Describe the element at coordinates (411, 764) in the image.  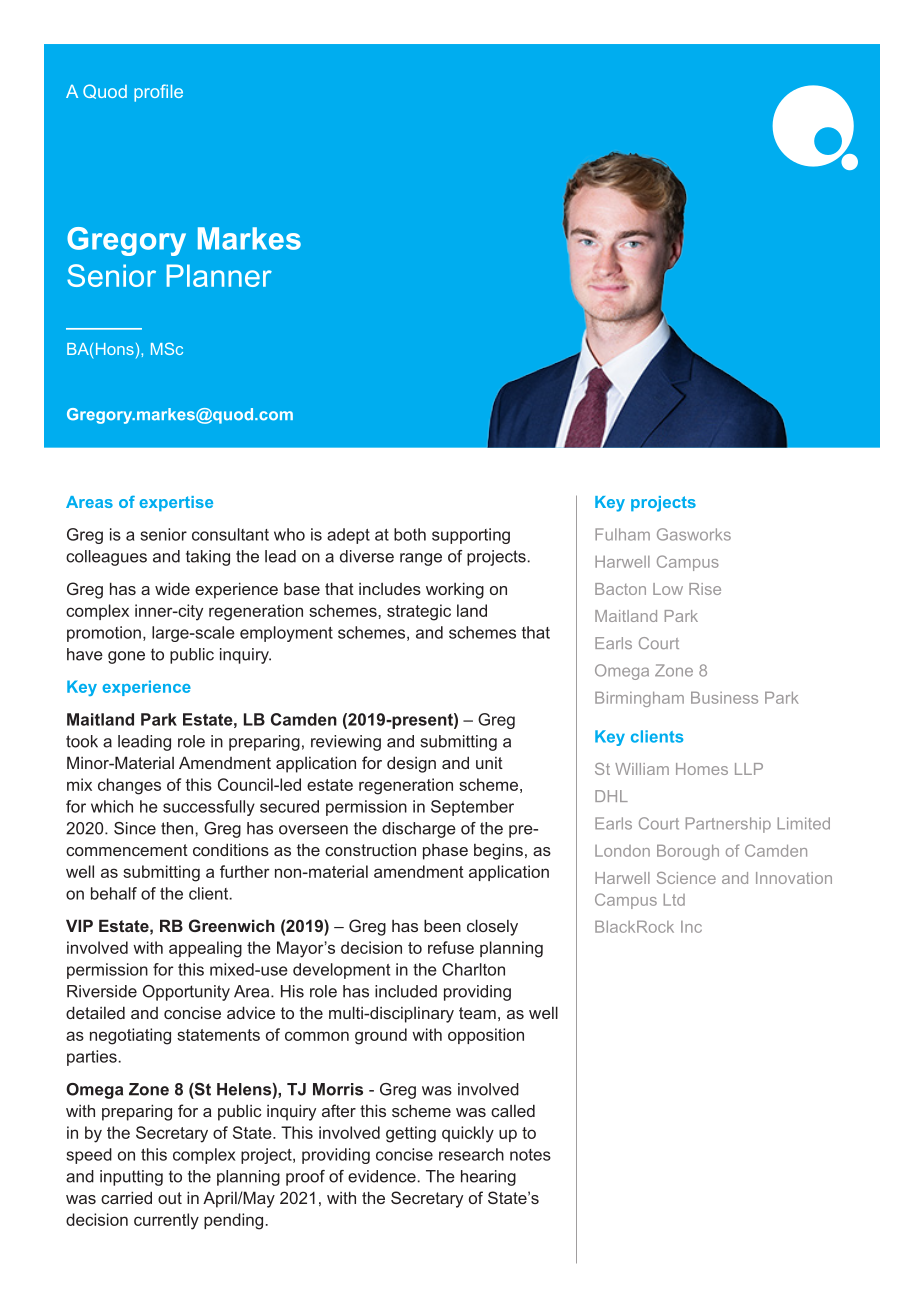
I see `design` at that location.
